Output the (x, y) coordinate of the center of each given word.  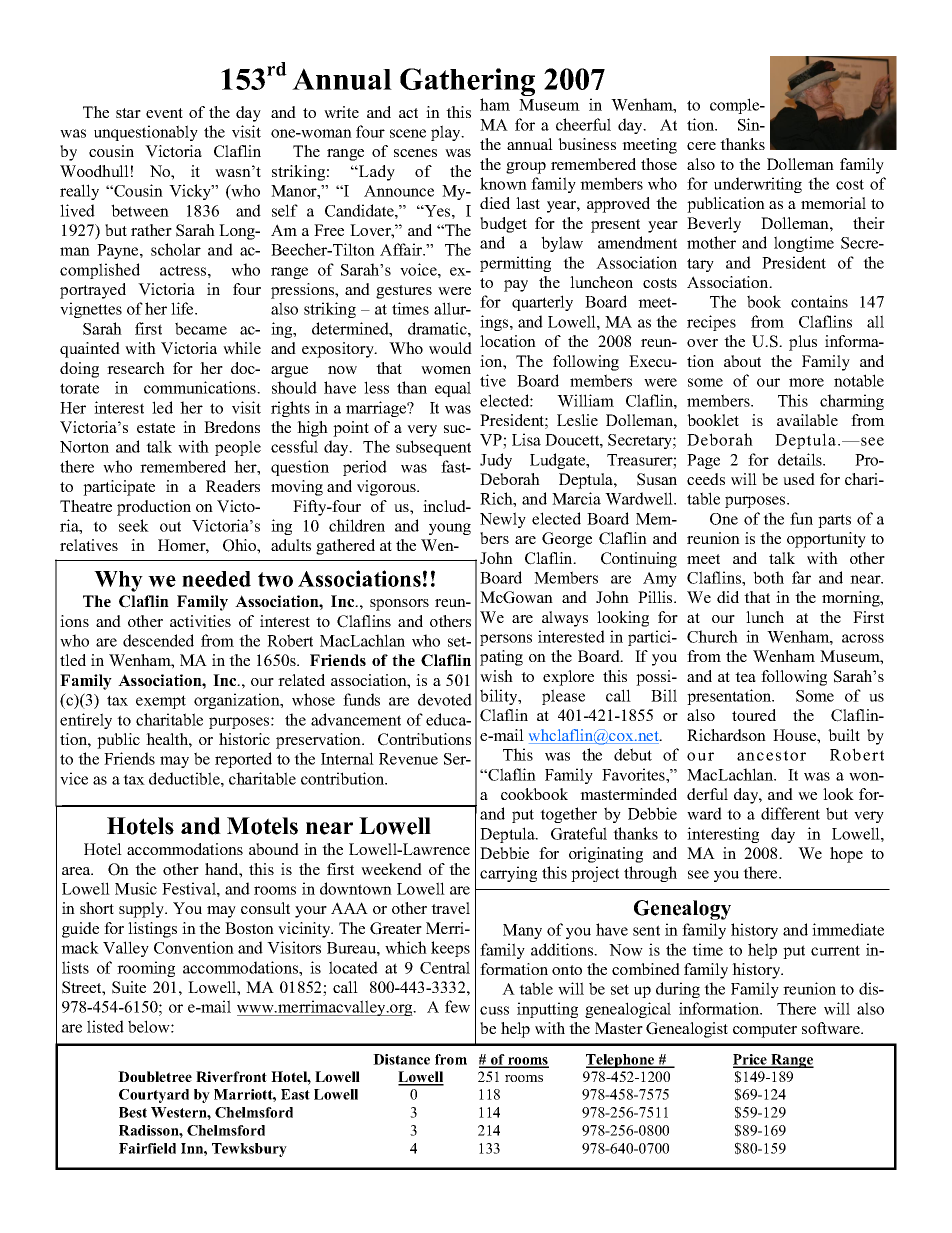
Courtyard (154, 1096)
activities (200, 621)
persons (506, 640)
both (768, 577)
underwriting (758, 185)
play (447, 133)
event (164, 113)
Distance (401, 1059)
